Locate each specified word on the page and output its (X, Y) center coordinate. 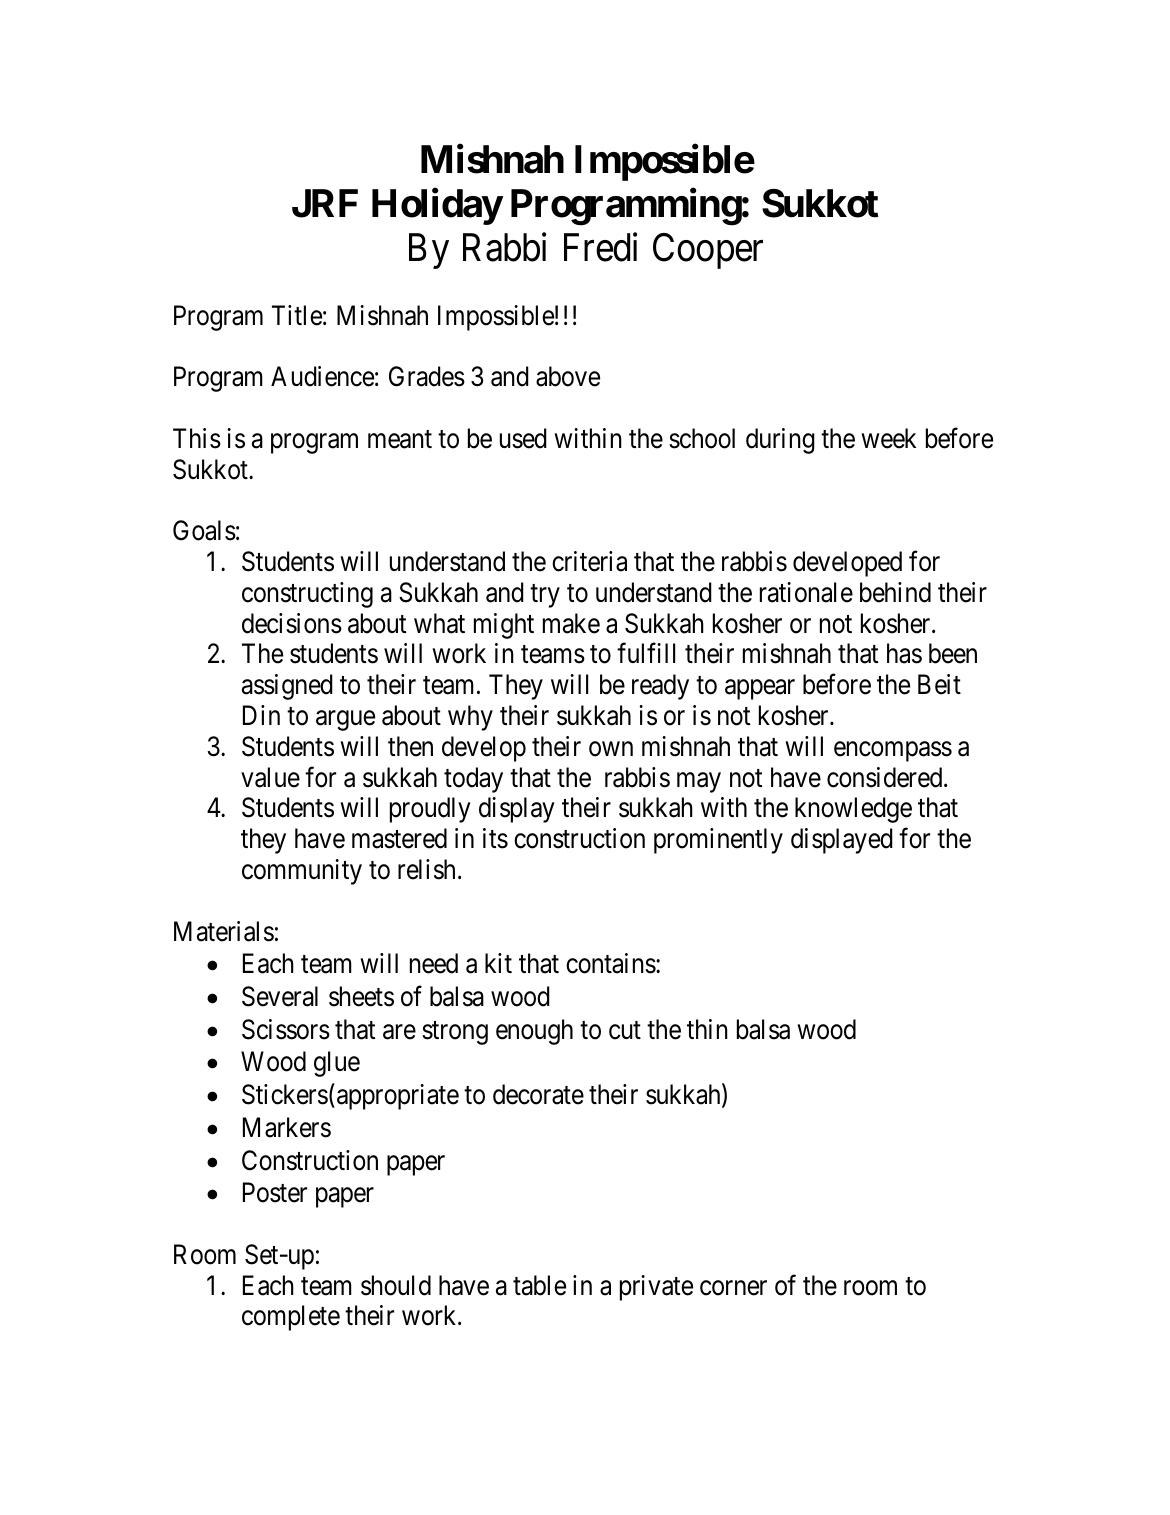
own (611, 749)
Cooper (708, 251)
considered (886, 777)
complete (291, 1318)
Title (297, 315)
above (568, 376)
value (270, 777)
